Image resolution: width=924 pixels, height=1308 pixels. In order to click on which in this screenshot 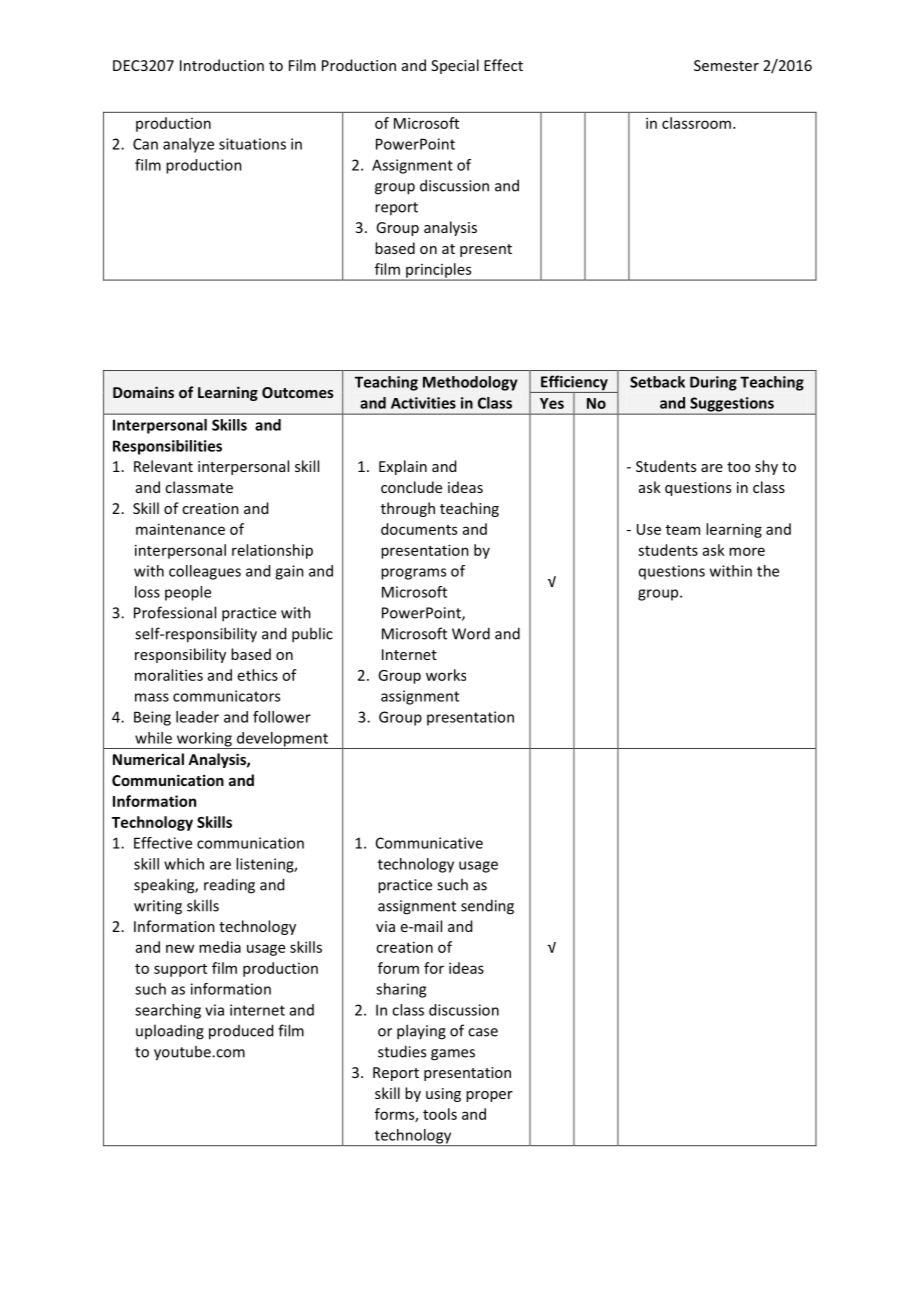, I will do `click(184, 864)`.
